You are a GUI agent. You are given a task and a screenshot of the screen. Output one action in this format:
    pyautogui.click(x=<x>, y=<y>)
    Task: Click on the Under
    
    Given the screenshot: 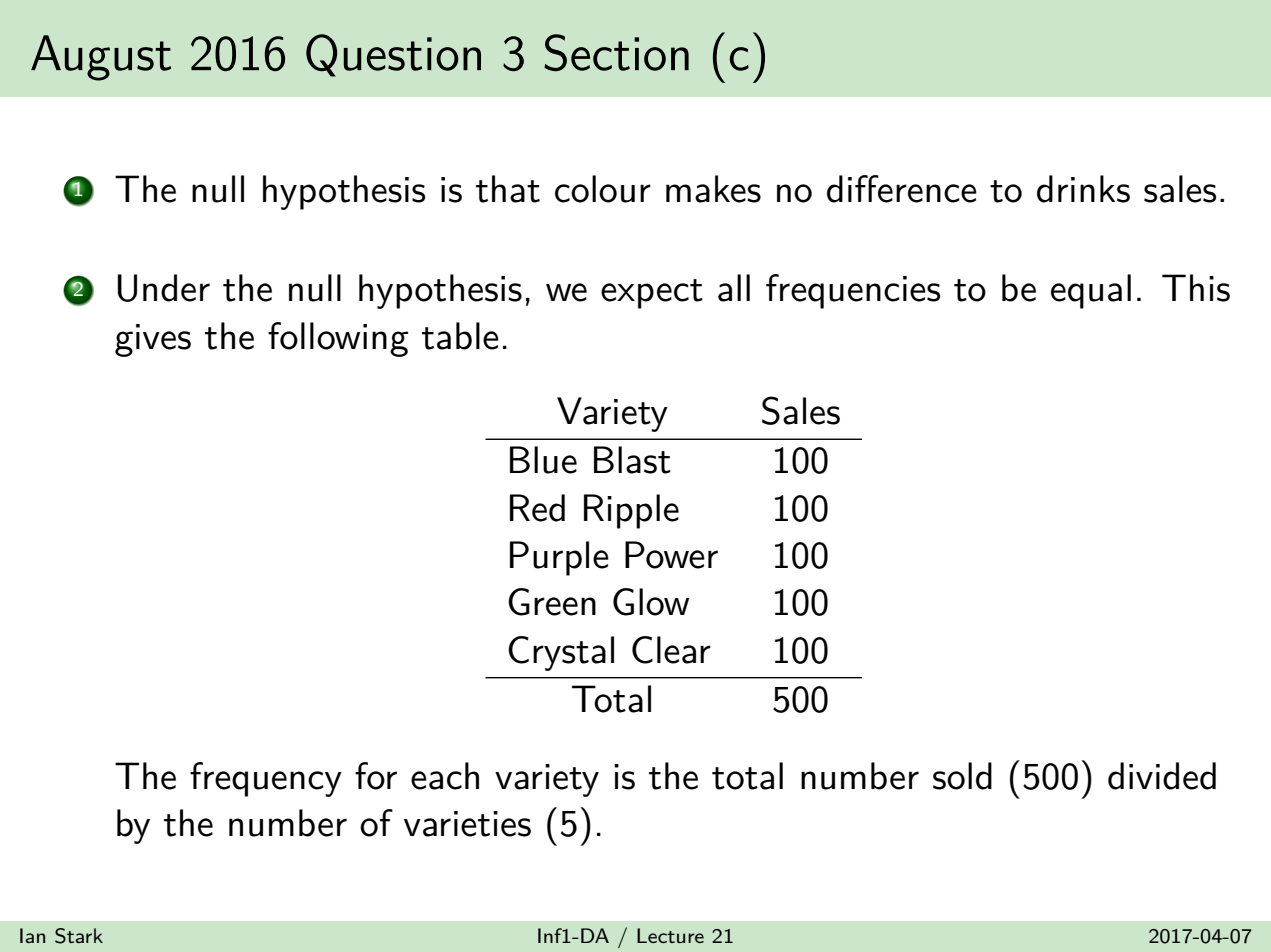 What is the action you would take?
    pyautogui.click(x=163, y=288)
